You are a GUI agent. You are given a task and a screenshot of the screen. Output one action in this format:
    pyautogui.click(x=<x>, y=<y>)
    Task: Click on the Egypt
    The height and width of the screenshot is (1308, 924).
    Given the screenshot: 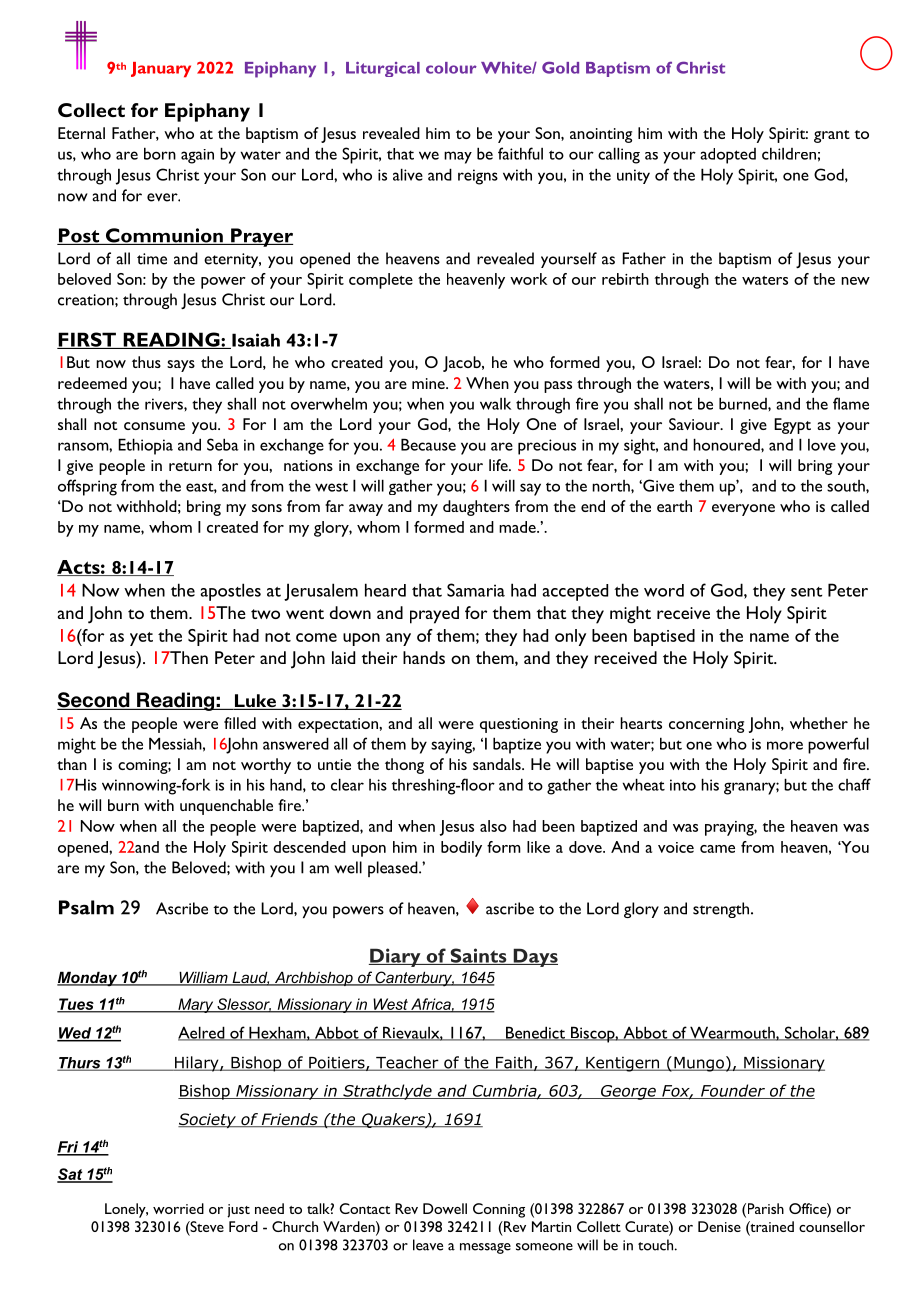 What is the action you would take?
    pyautogui.click(x=792, y=426)
